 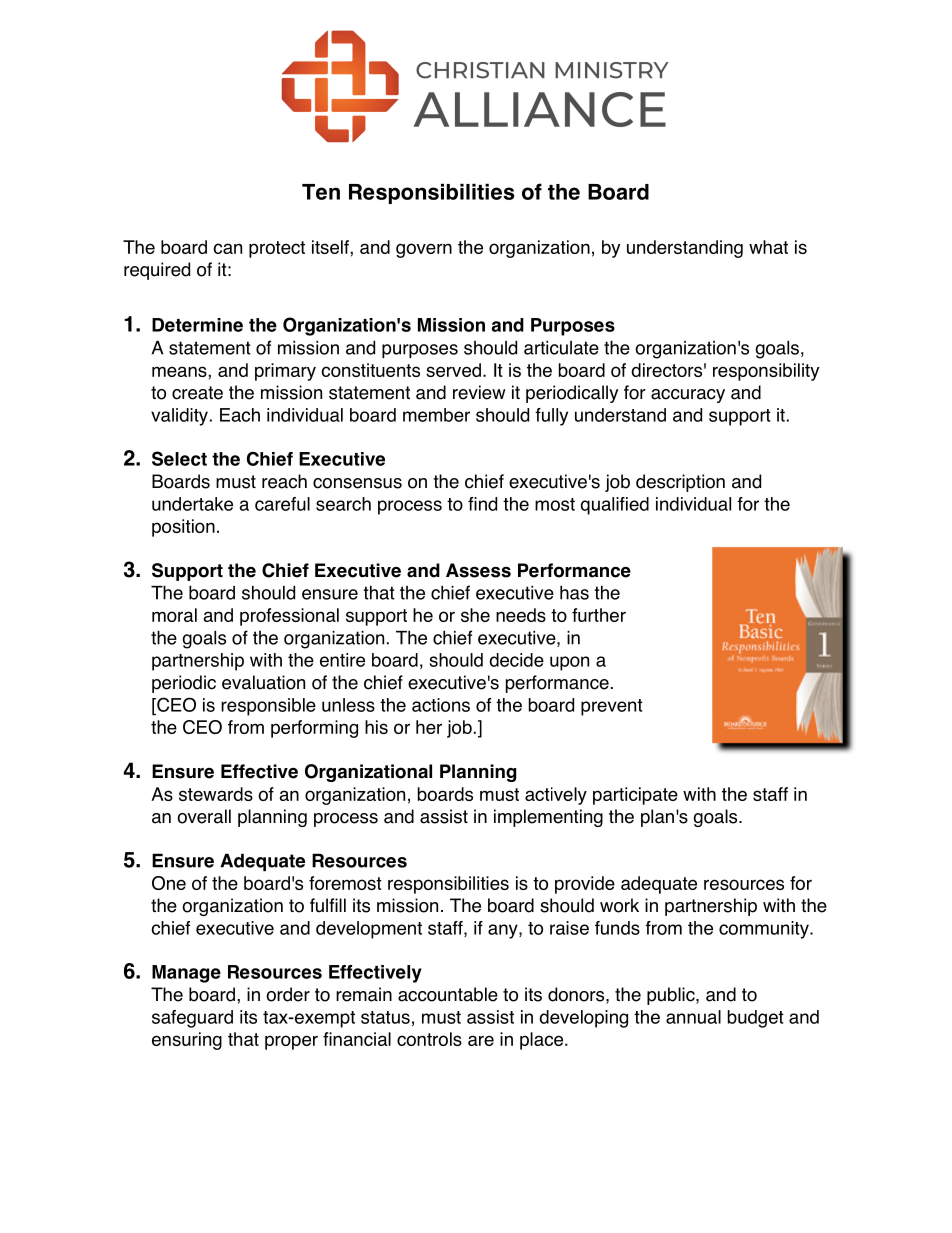 What do you see at coordinates (436, 415) in the screenshot?
I see `member` at bounding box center [436, 415].
